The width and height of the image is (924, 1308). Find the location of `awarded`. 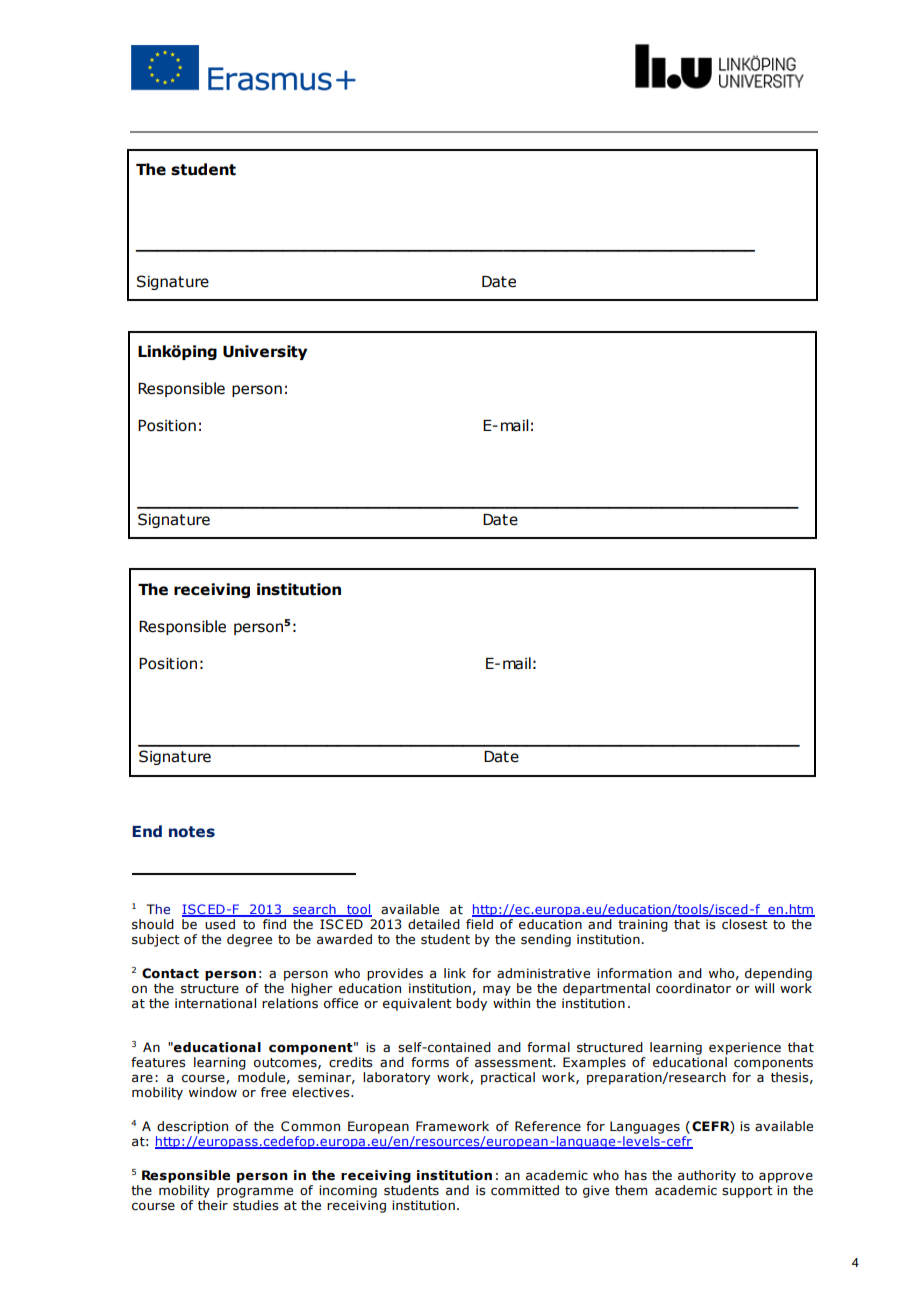

awarded is located at coordinates (344, 939).
